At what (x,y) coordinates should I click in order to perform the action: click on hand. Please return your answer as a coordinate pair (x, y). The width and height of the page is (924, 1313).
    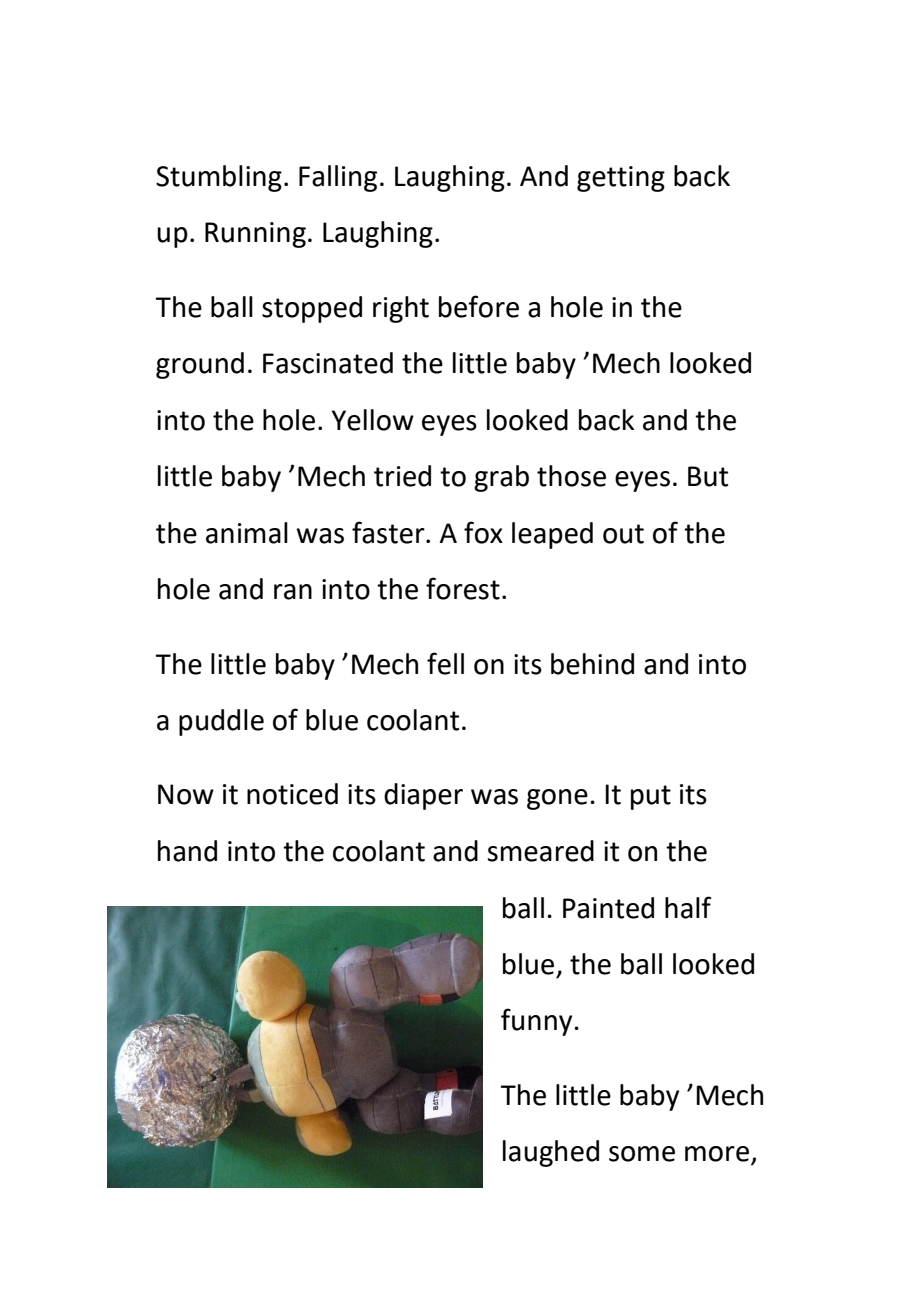
    Looking at the image, I should click on (187, 851).
